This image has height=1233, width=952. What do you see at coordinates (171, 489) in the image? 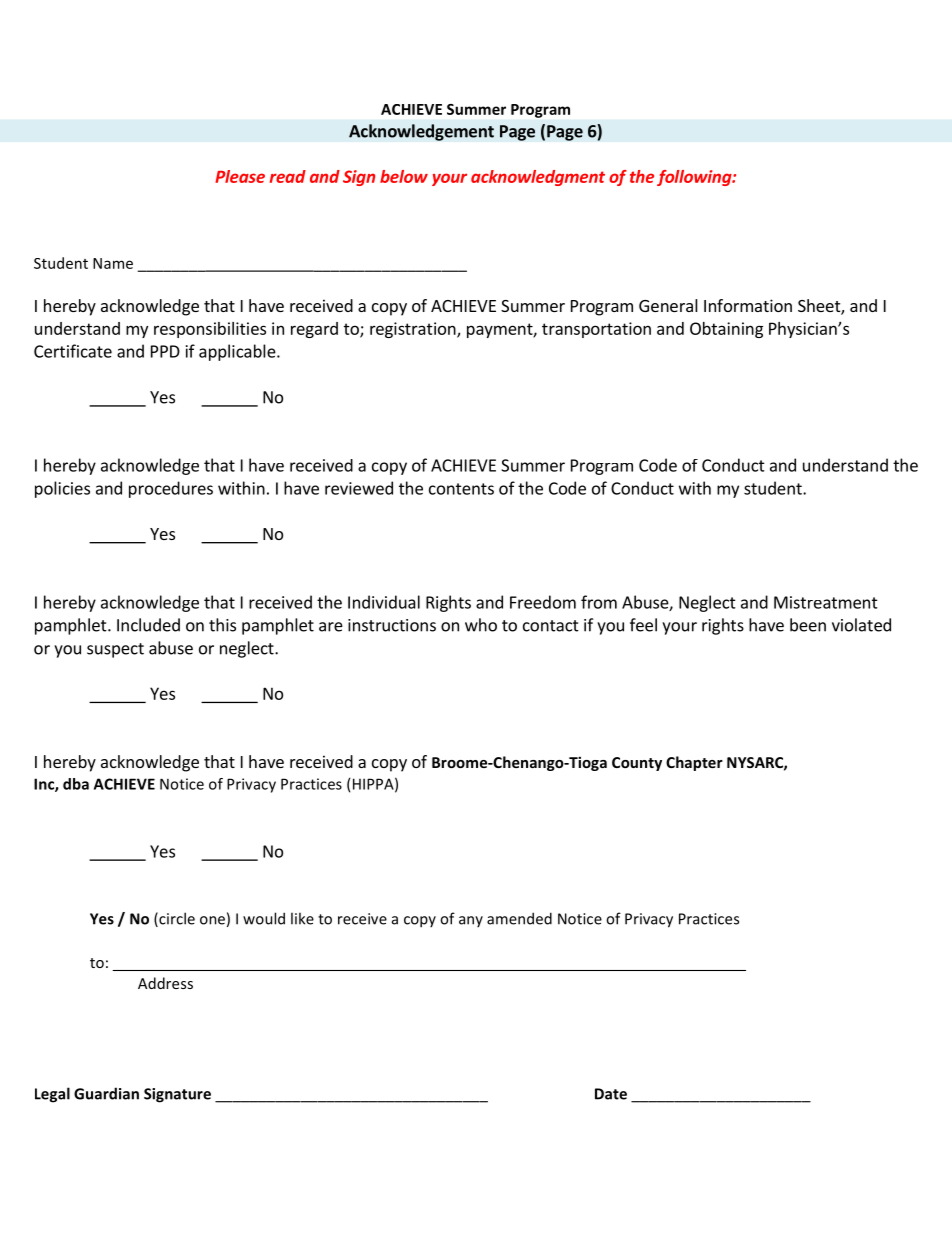
I see `procedures` at bounding box center [171, 489].
